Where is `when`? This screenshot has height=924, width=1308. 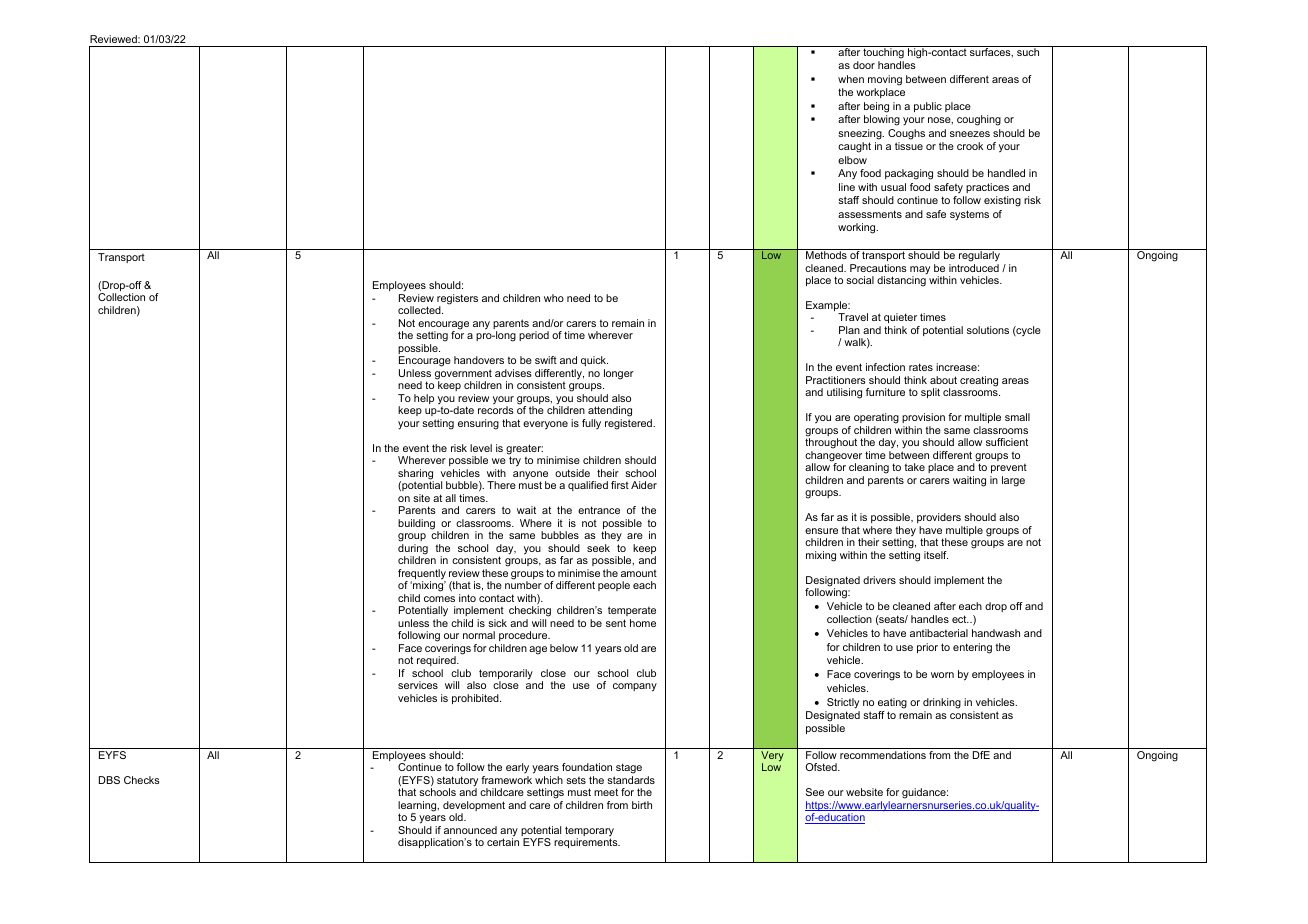 when is located at coordinates (851, 79).
